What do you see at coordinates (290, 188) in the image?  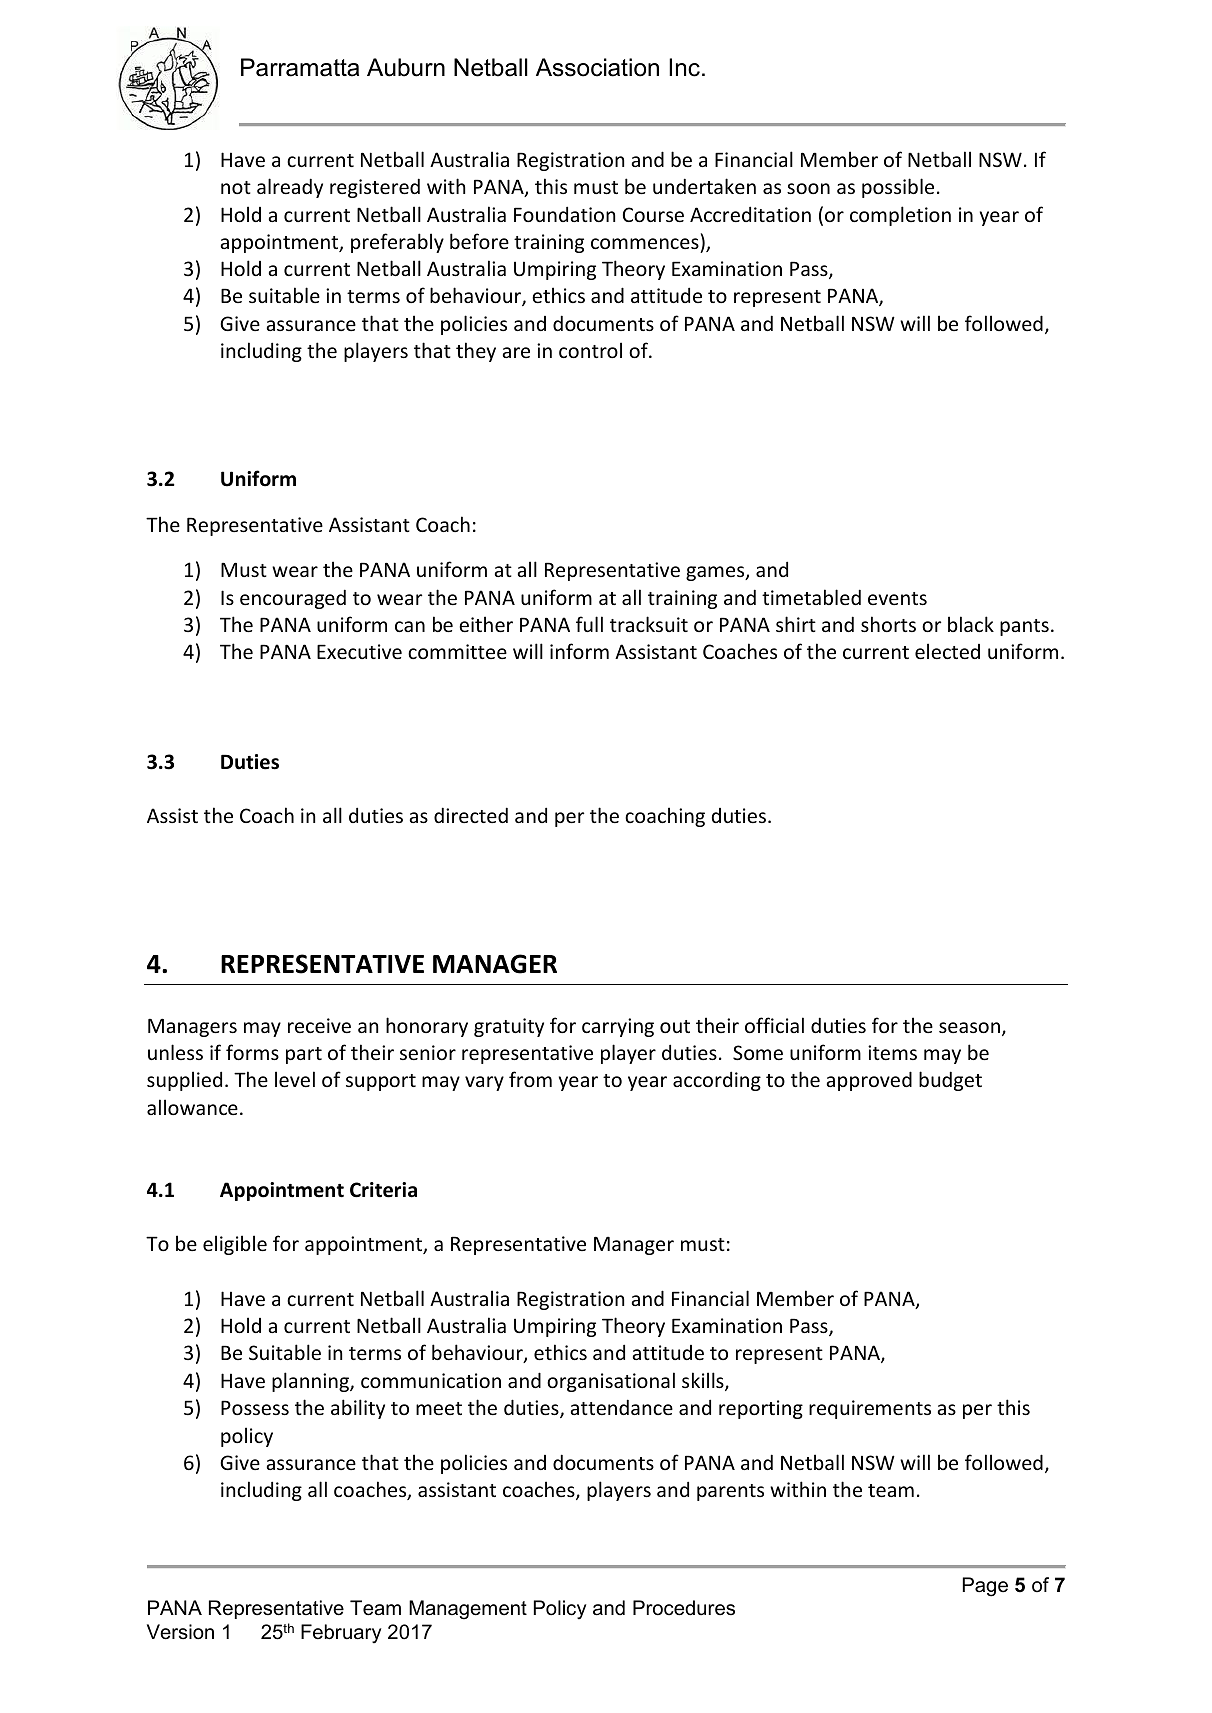 I see `already` at bounding box center [290, 188].
